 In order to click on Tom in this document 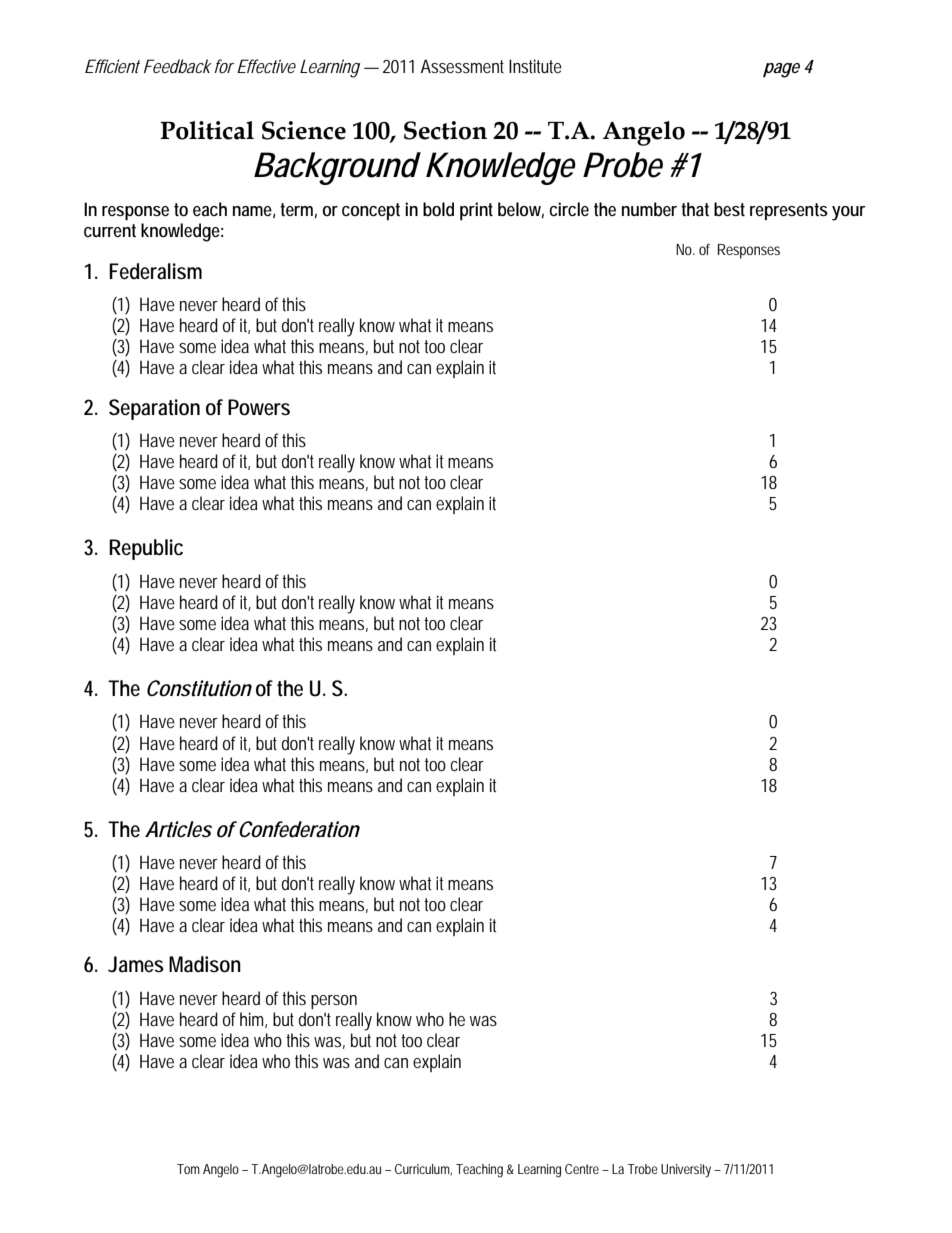, I will do `click(188, 1169)`.
